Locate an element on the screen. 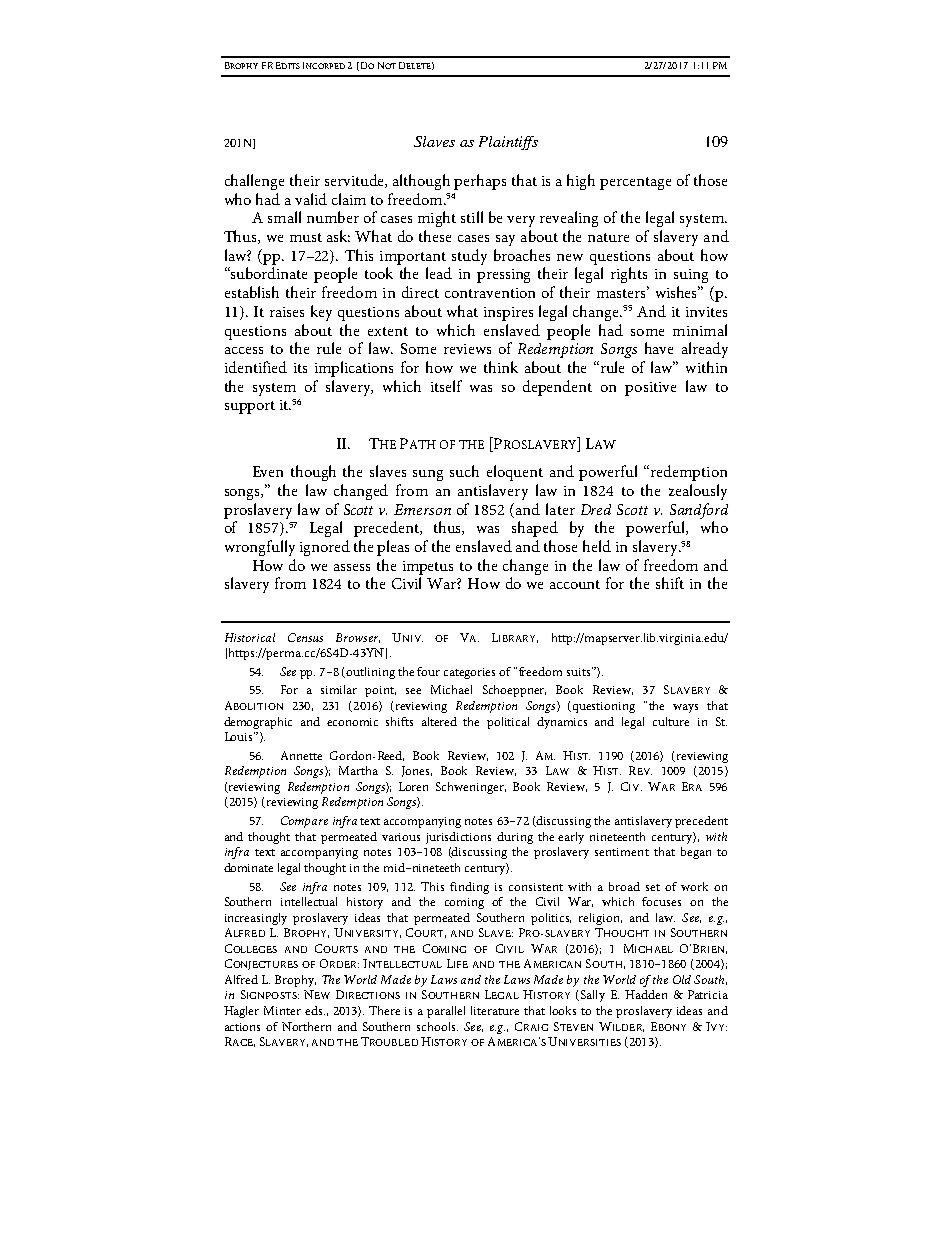  political is located at coordinates (508, 723).
